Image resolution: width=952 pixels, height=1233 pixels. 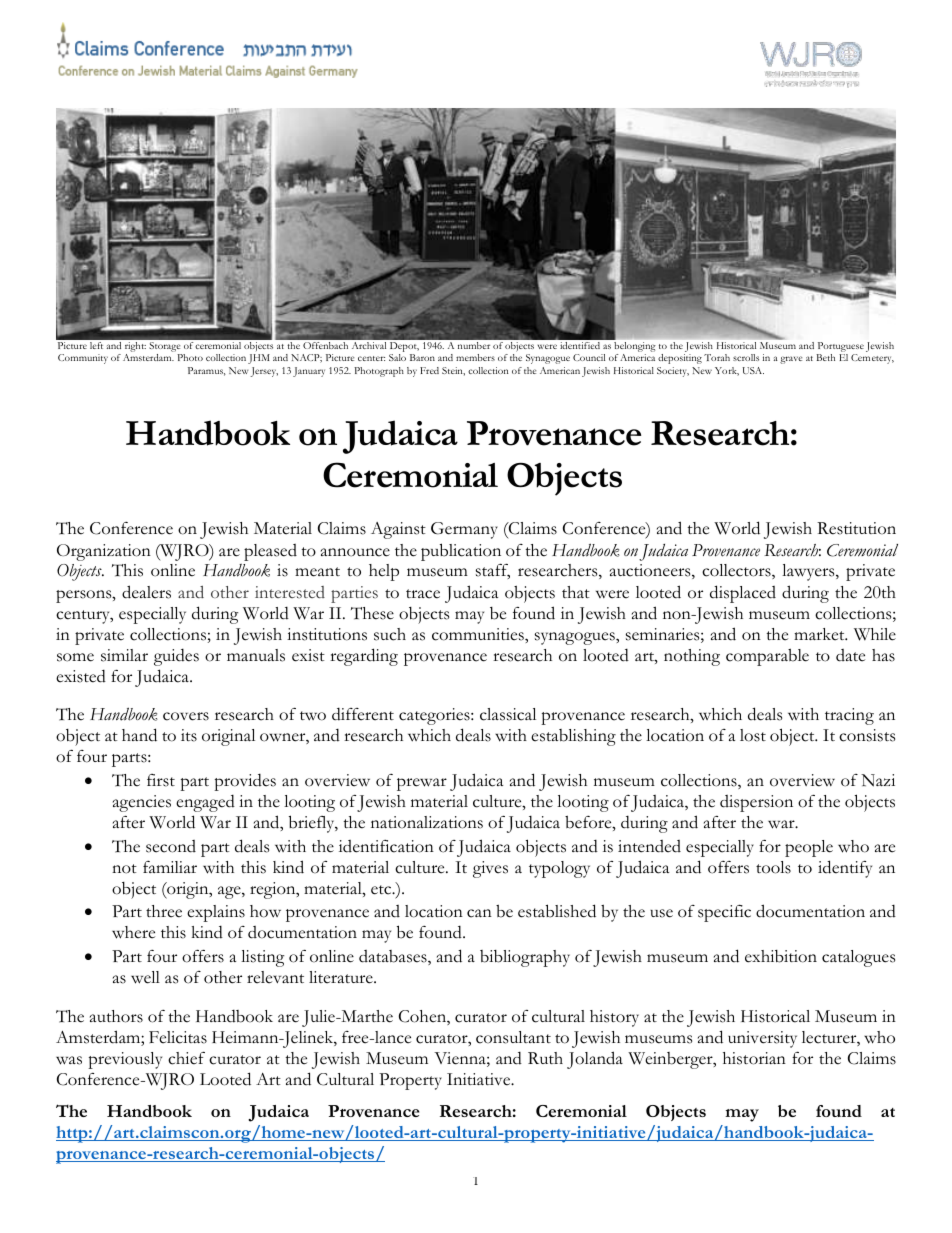 What do you see at coordinates (508, 714) in the image?
I see `classical` at bounding box center [508, 714].
